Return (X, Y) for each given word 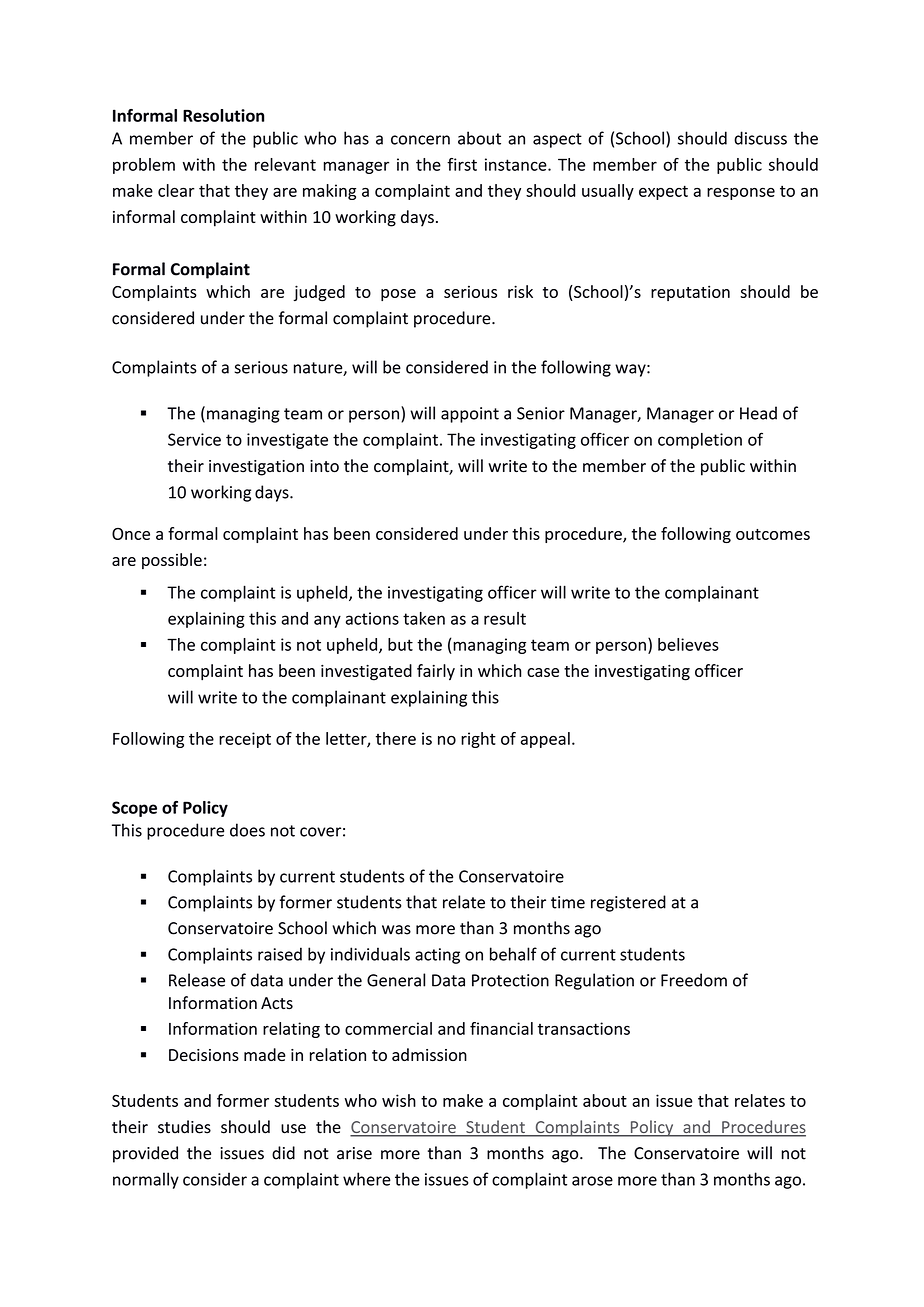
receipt (245, 740)
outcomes (773, 534)
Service (194, 439)
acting (437, 956)
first (462, 164)
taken (424, 618)
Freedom (694, 980)
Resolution (223, 115)
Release (197, 980)
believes (688, 644)
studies (184, 1127)
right (478, 740)
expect (663, 192)
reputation (690, 293)
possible (172, 561)
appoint (470, 415)
